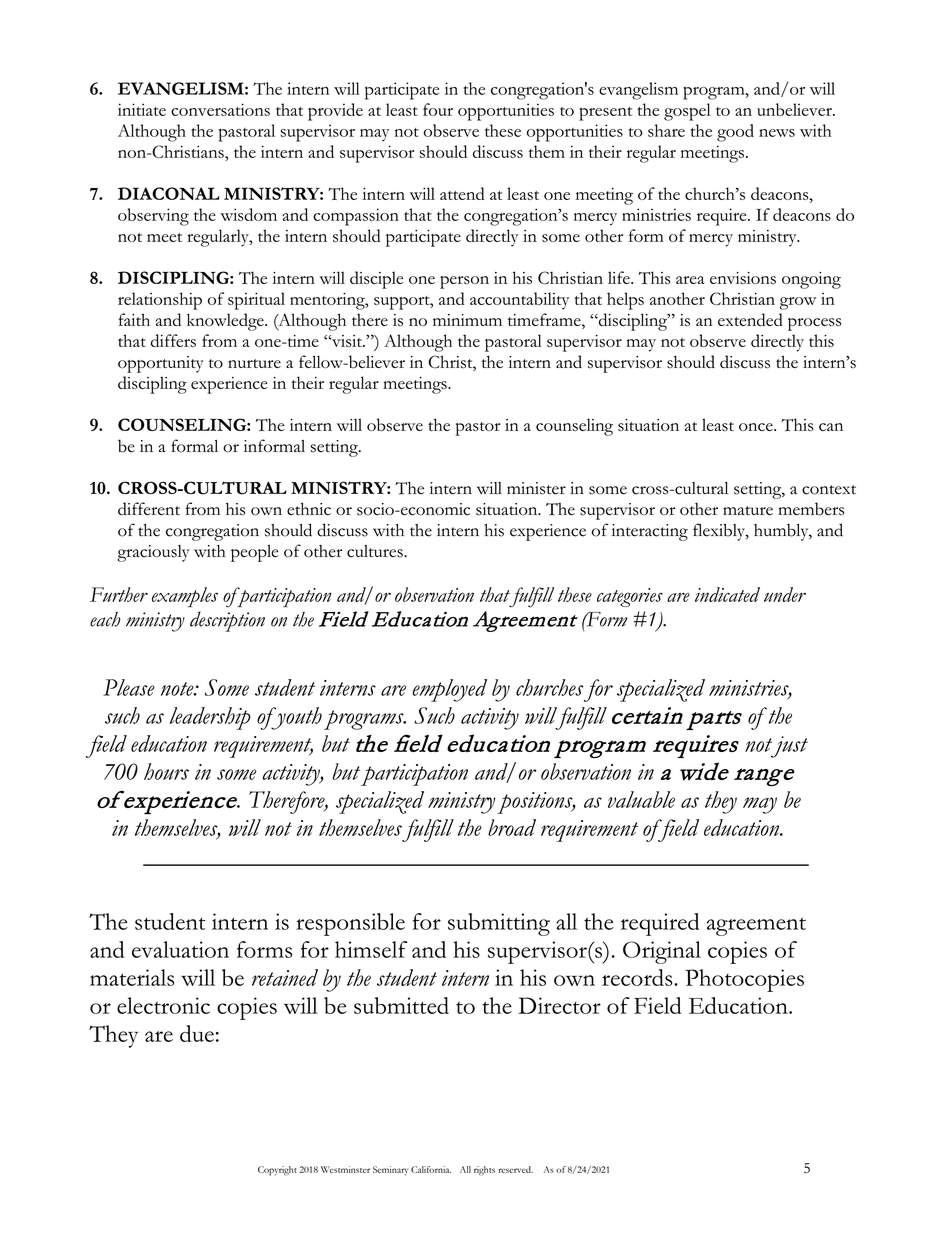  What do you see at coordinates (376, 551) in the document?
I see `cultures` at bounding box center [376, 551].
